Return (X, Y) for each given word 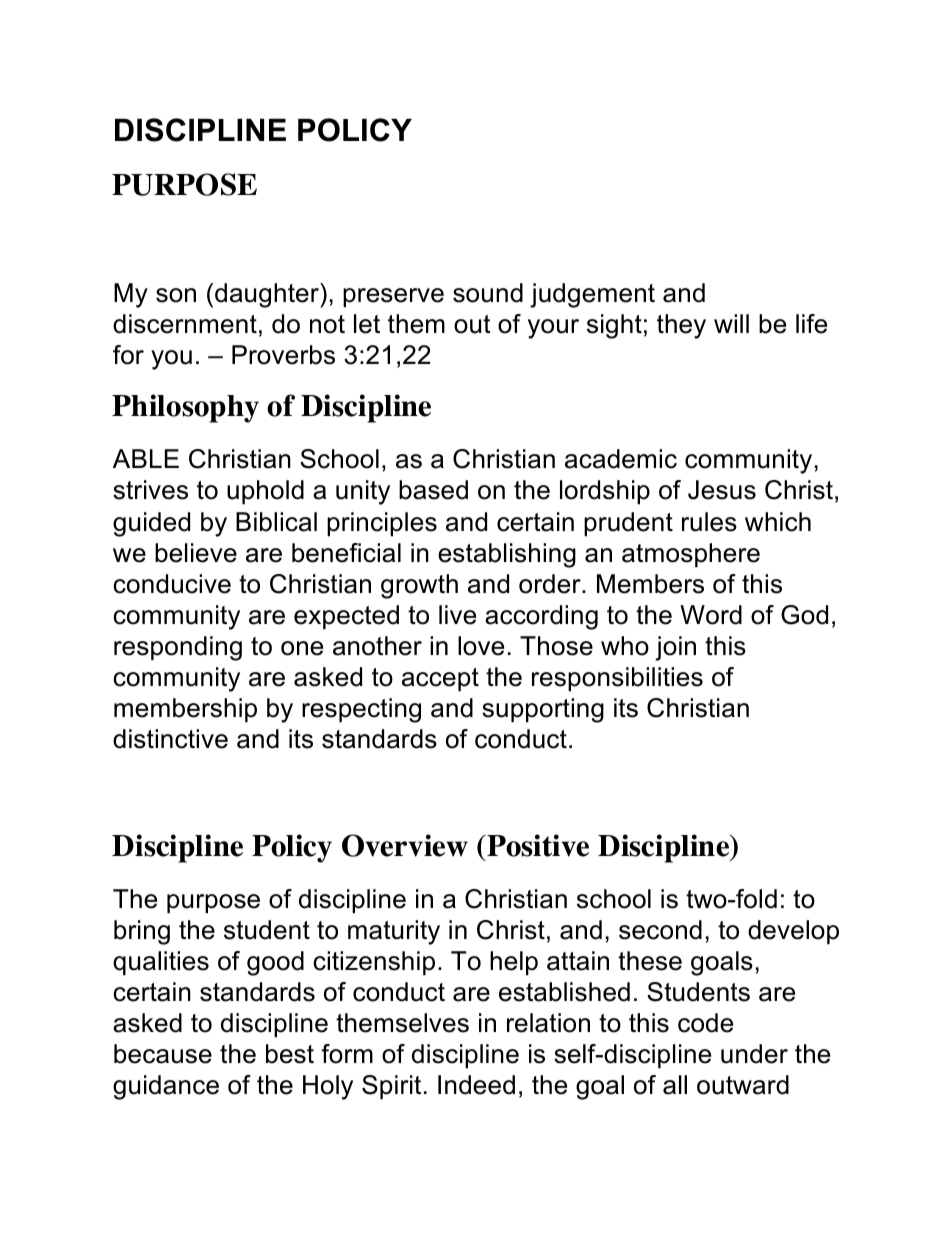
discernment (185, 324)
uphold (265, 492)
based (433, 490)
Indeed (476, 1085)
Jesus (722, 490)
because (163, 1054)
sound (488, 293)
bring (142, 932)
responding (178, 648)
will (731, 323)
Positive (537, 845)
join (675, 648)
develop (793, 932)
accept (440, 680)
